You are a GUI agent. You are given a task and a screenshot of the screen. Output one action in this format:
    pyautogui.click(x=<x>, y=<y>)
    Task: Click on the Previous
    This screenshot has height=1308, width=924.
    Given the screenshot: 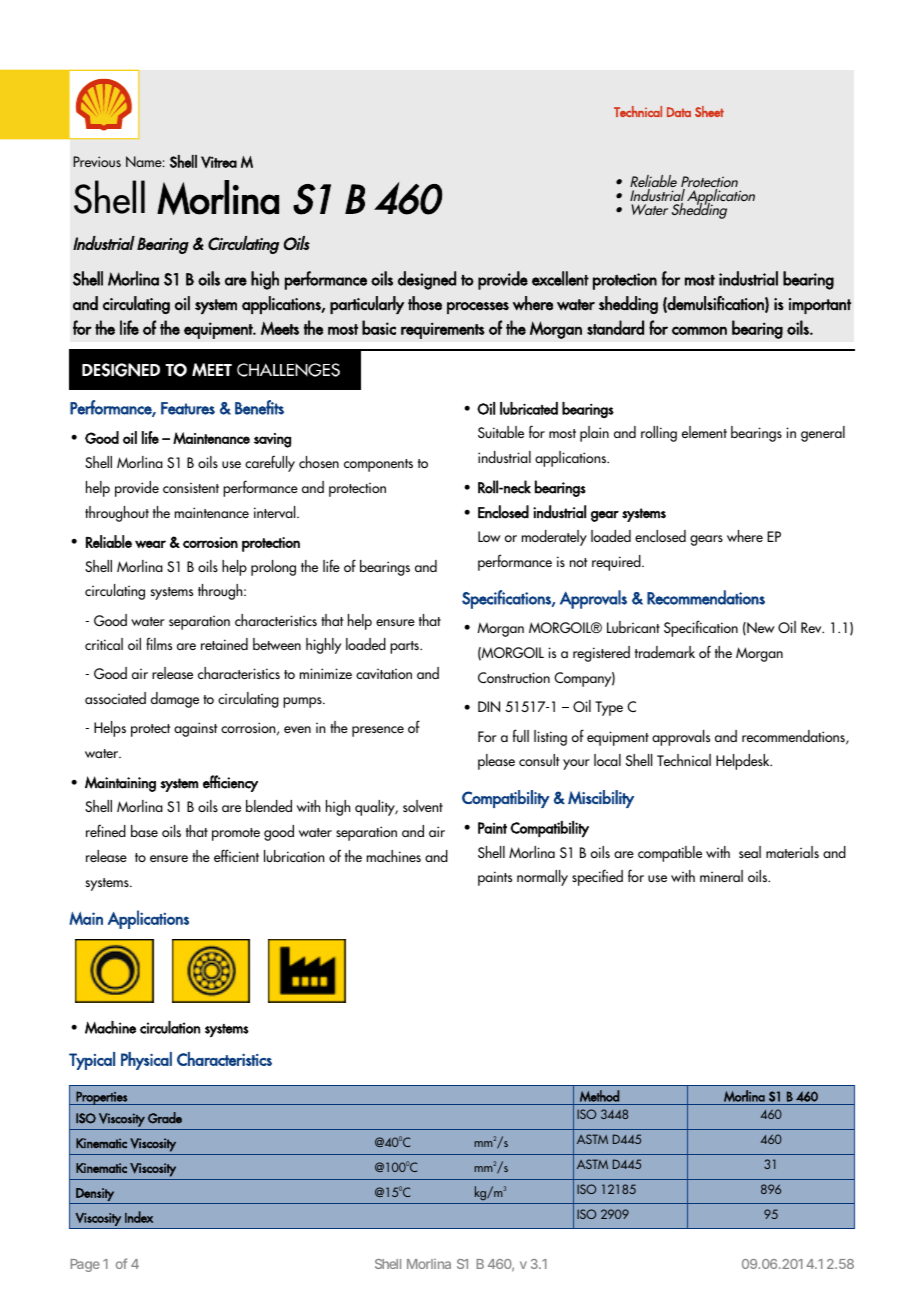 What is the action you would take?
    pyautogui.click(x=97, y=161)
